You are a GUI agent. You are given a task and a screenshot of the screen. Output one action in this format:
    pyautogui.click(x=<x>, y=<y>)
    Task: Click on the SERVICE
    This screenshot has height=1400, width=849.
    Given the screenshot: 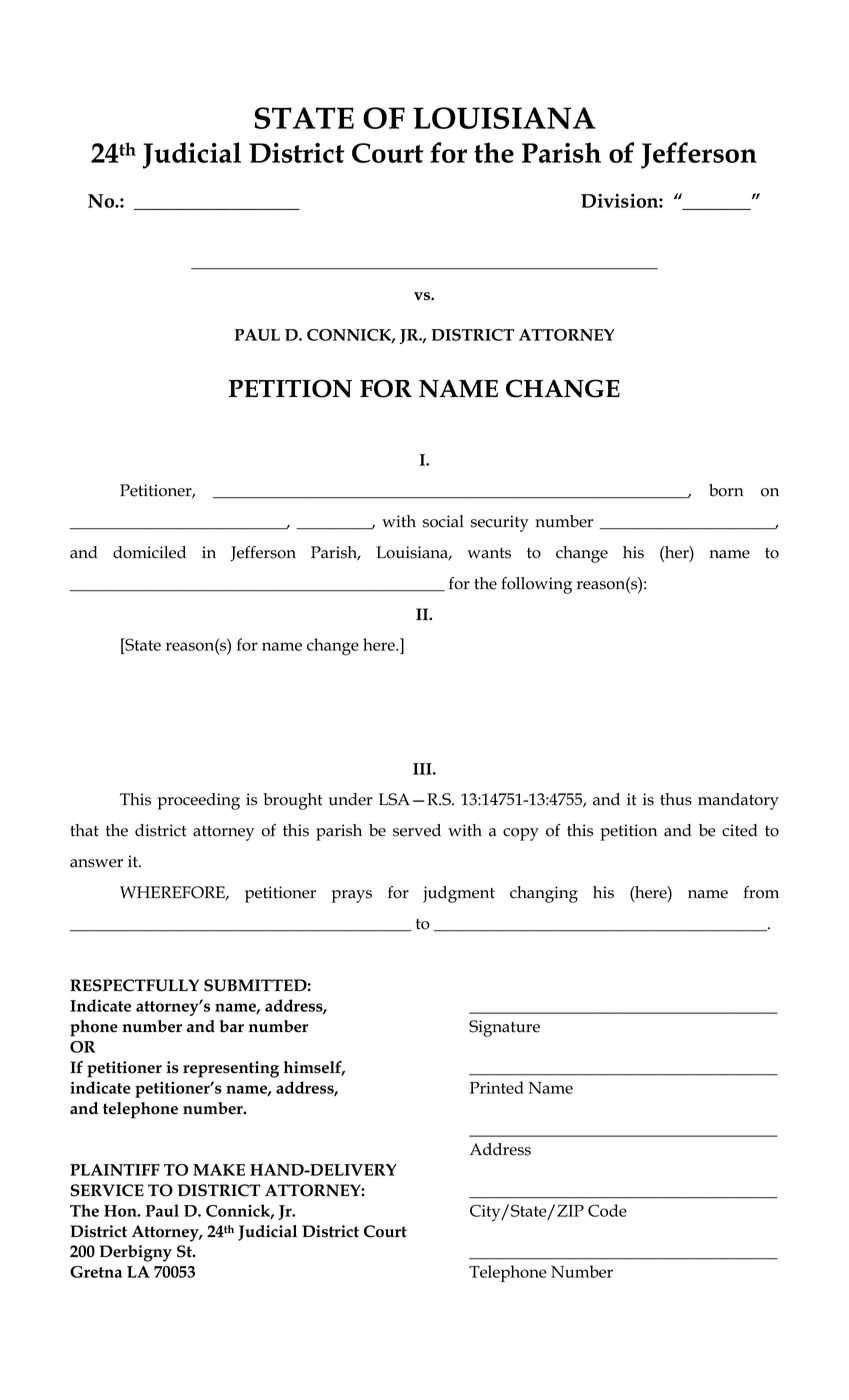 What is the action you would take?
    pyautogui.click(x=107, y=1190)
